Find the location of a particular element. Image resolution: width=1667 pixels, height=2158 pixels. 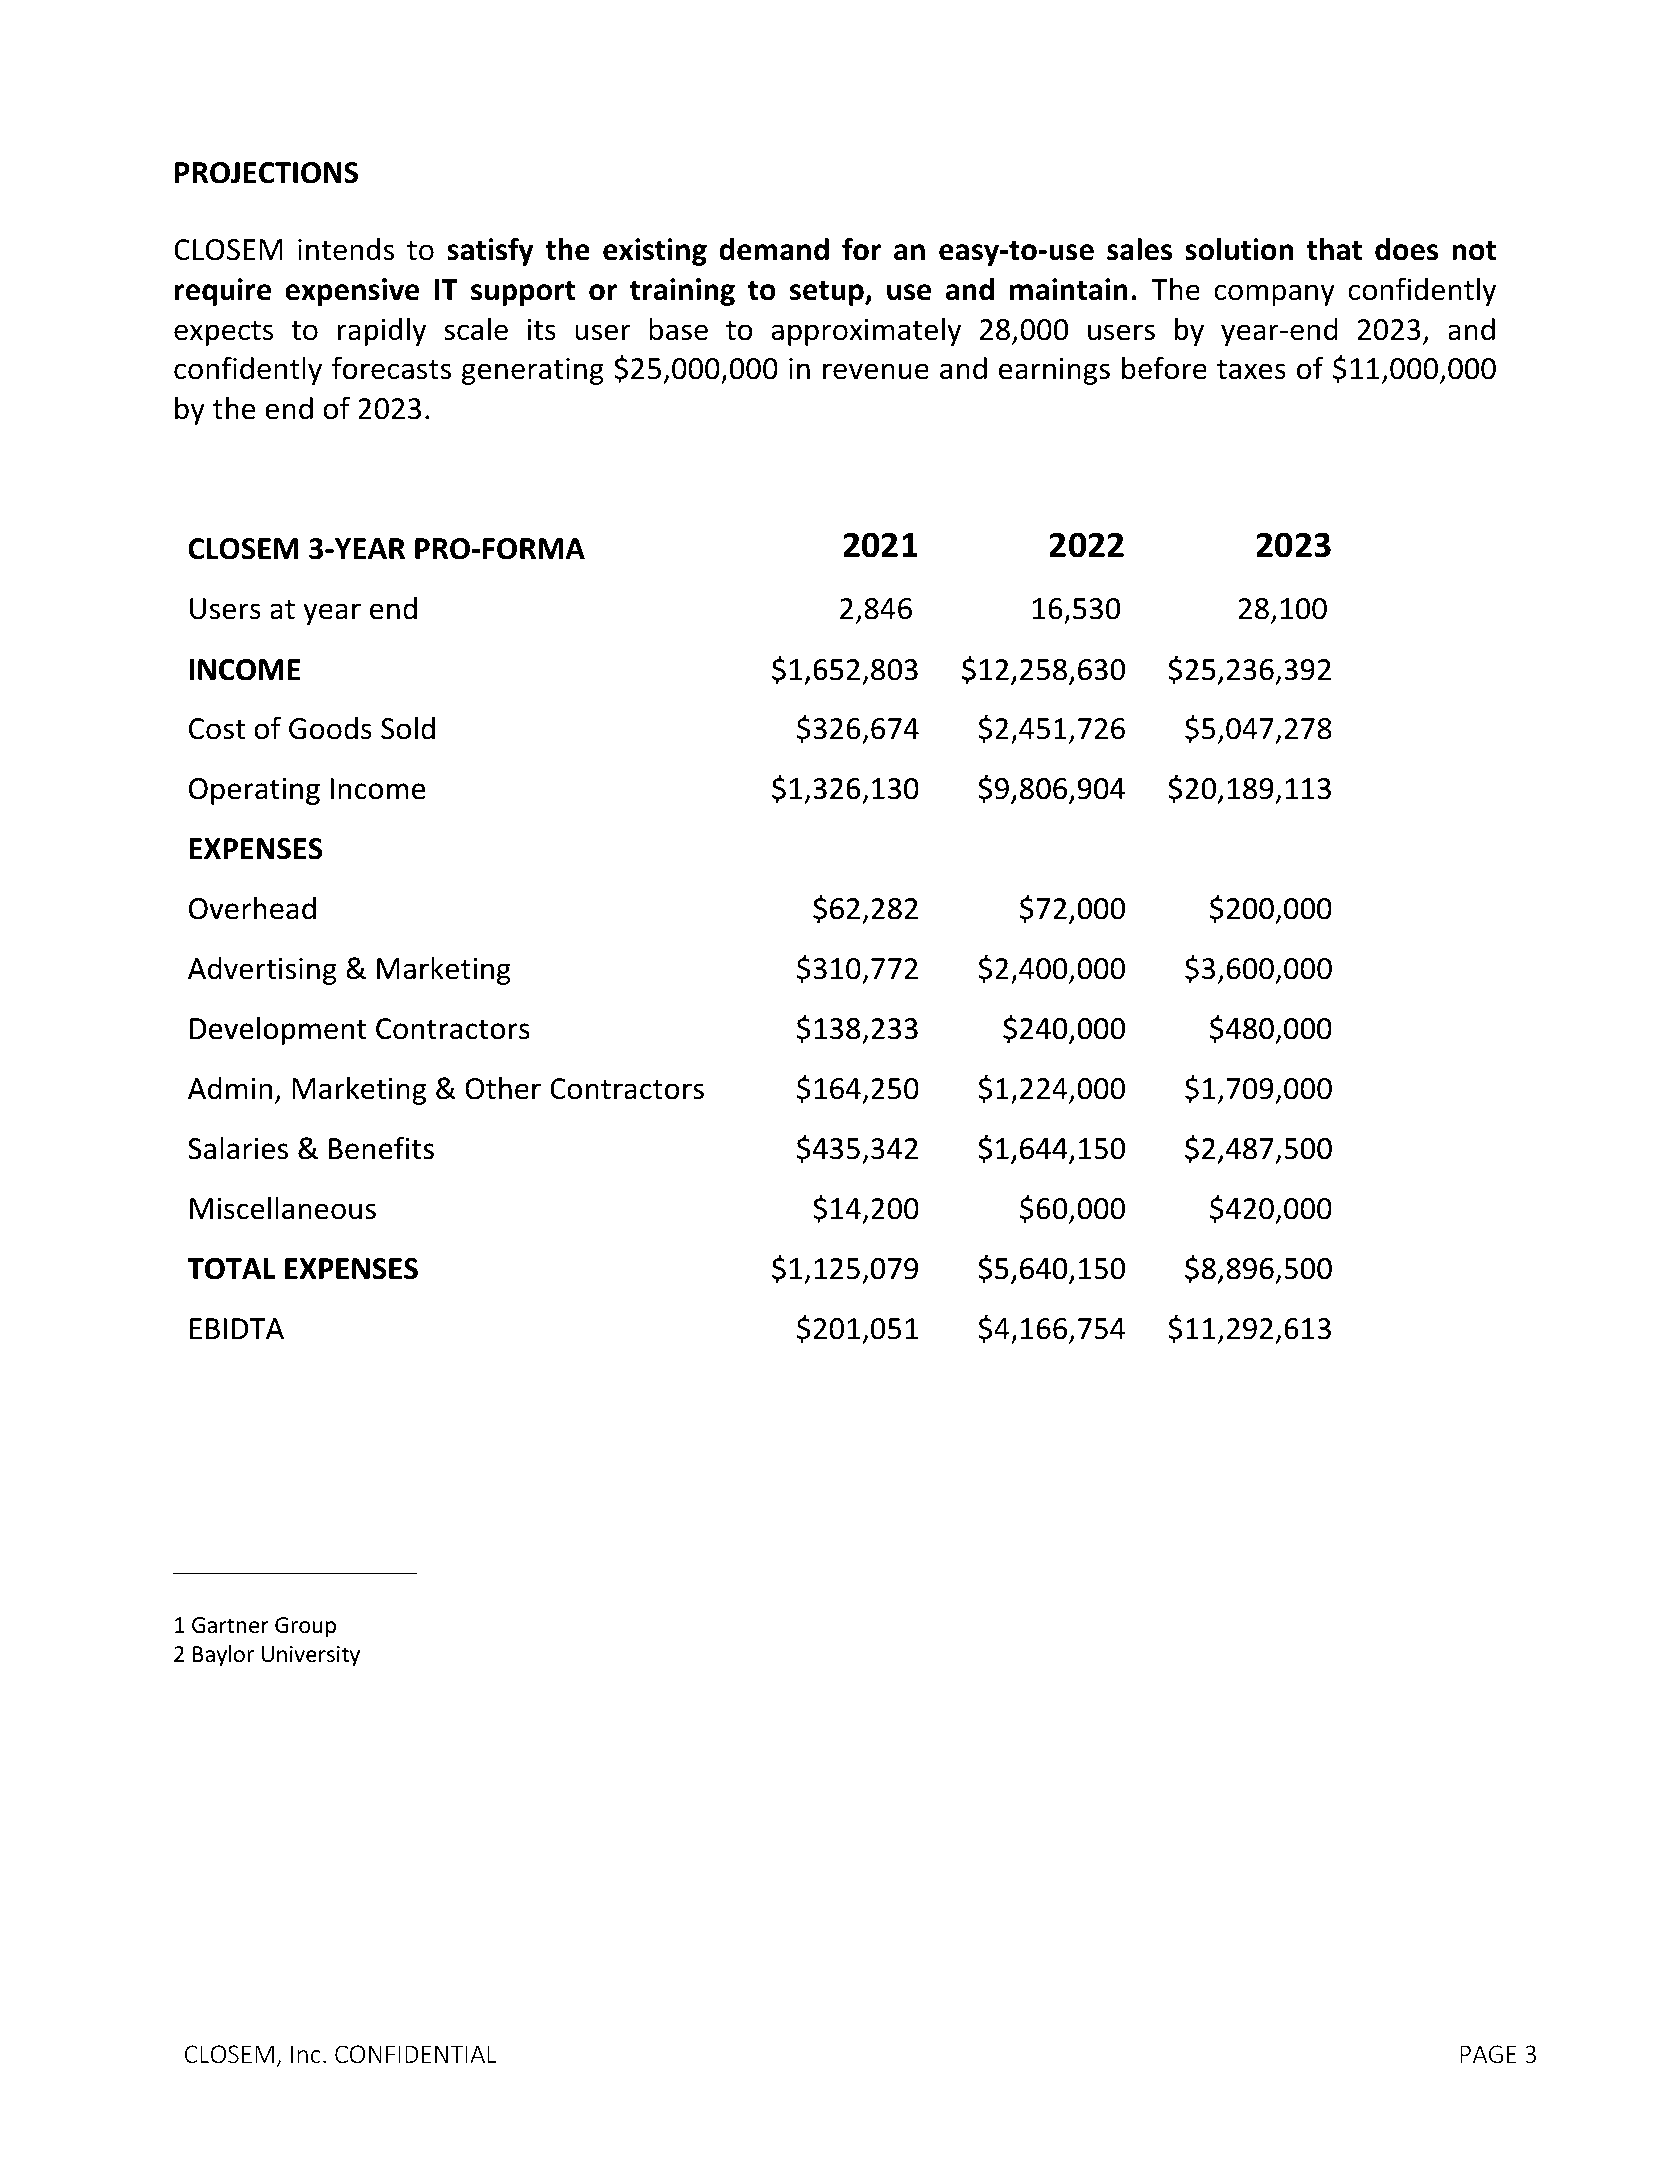

Other is located at coordinates (503, 1088).
